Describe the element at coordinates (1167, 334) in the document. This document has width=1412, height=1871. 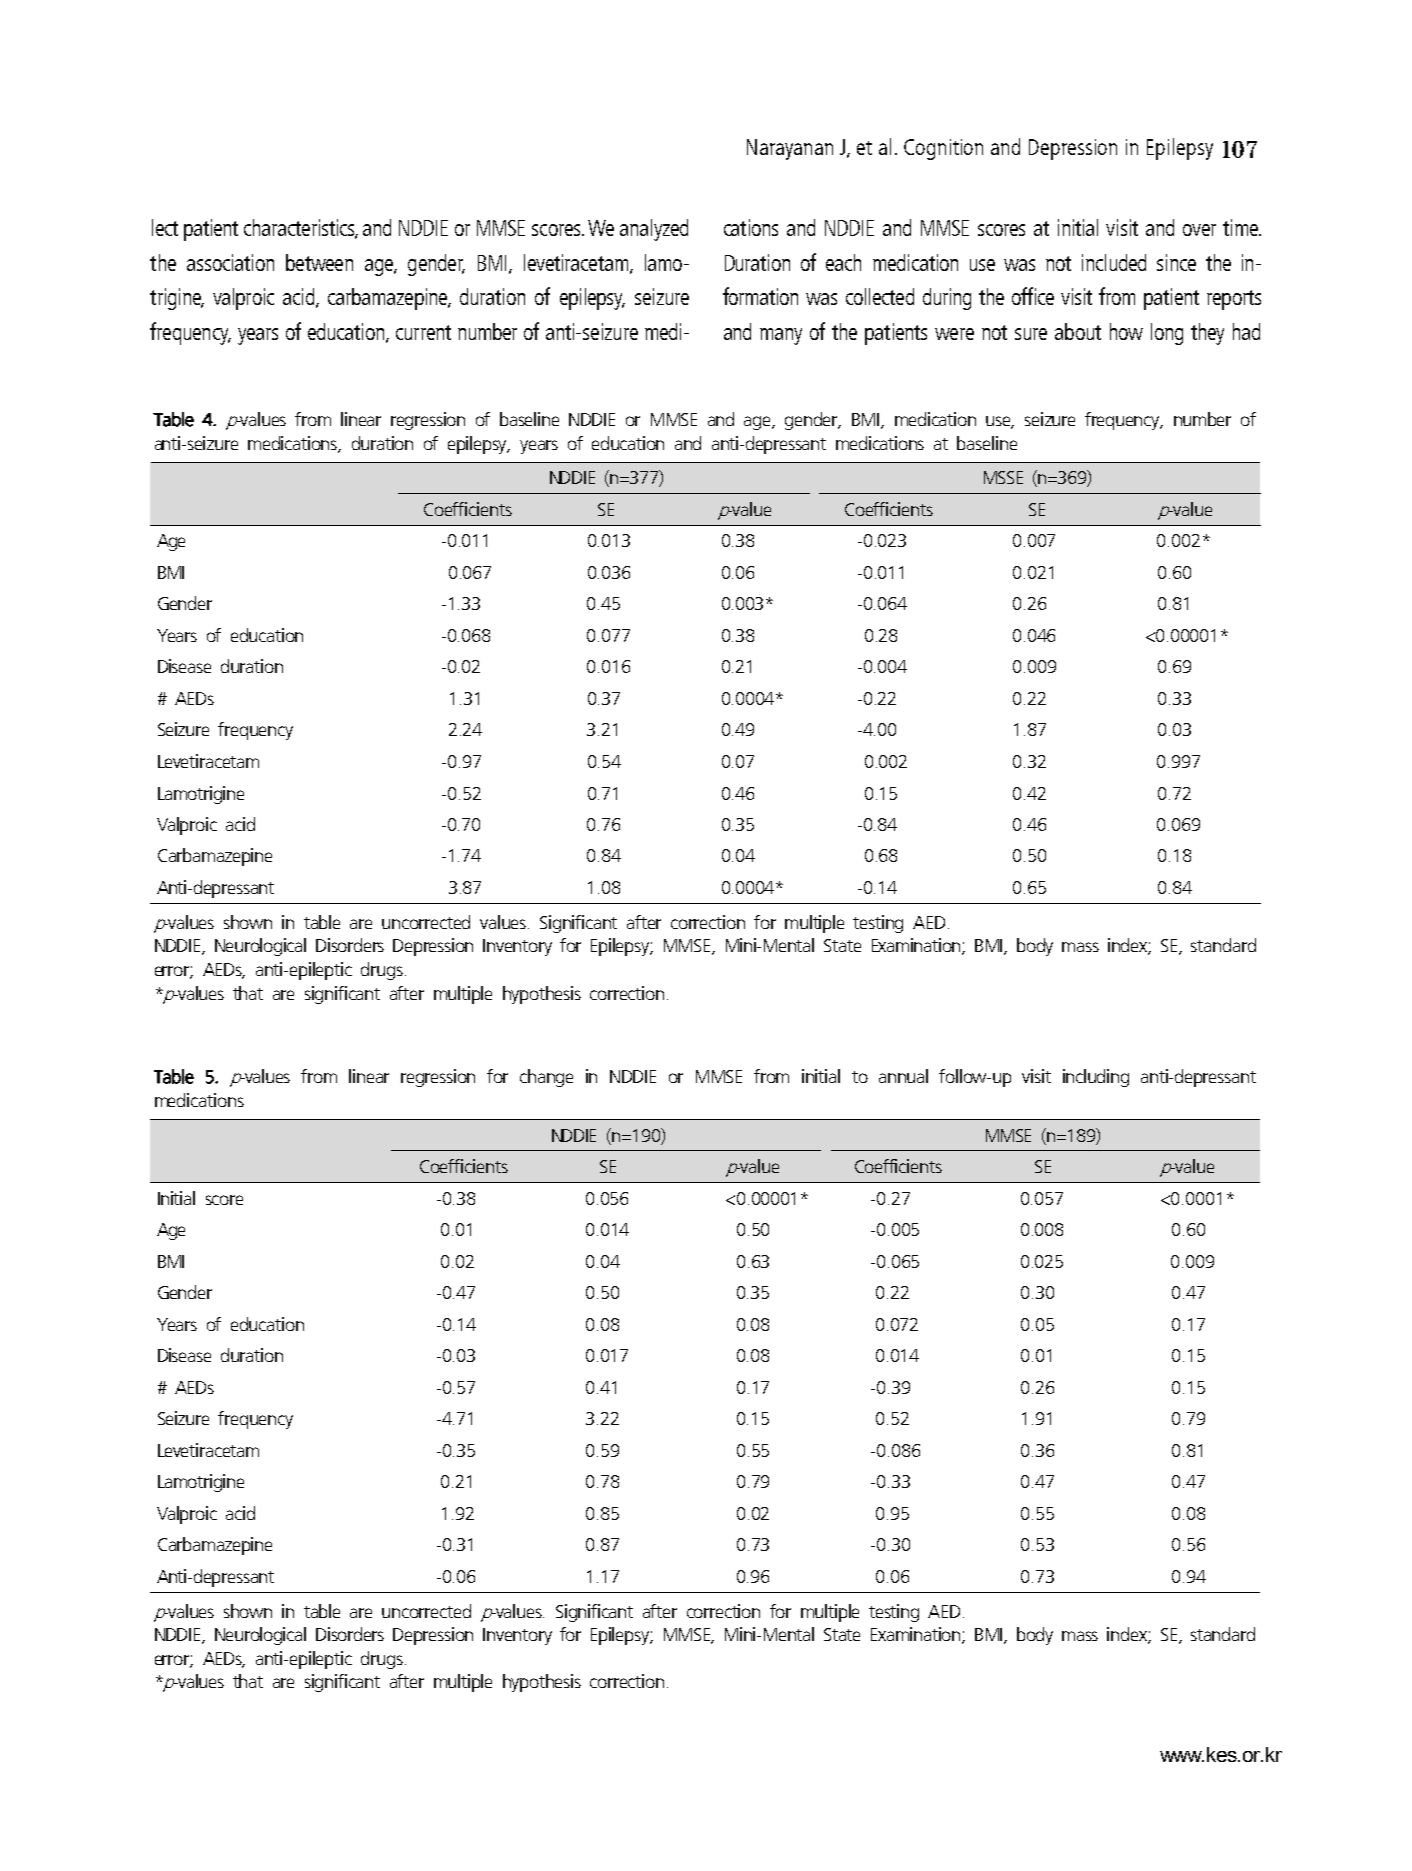
I see `long` at that location.
